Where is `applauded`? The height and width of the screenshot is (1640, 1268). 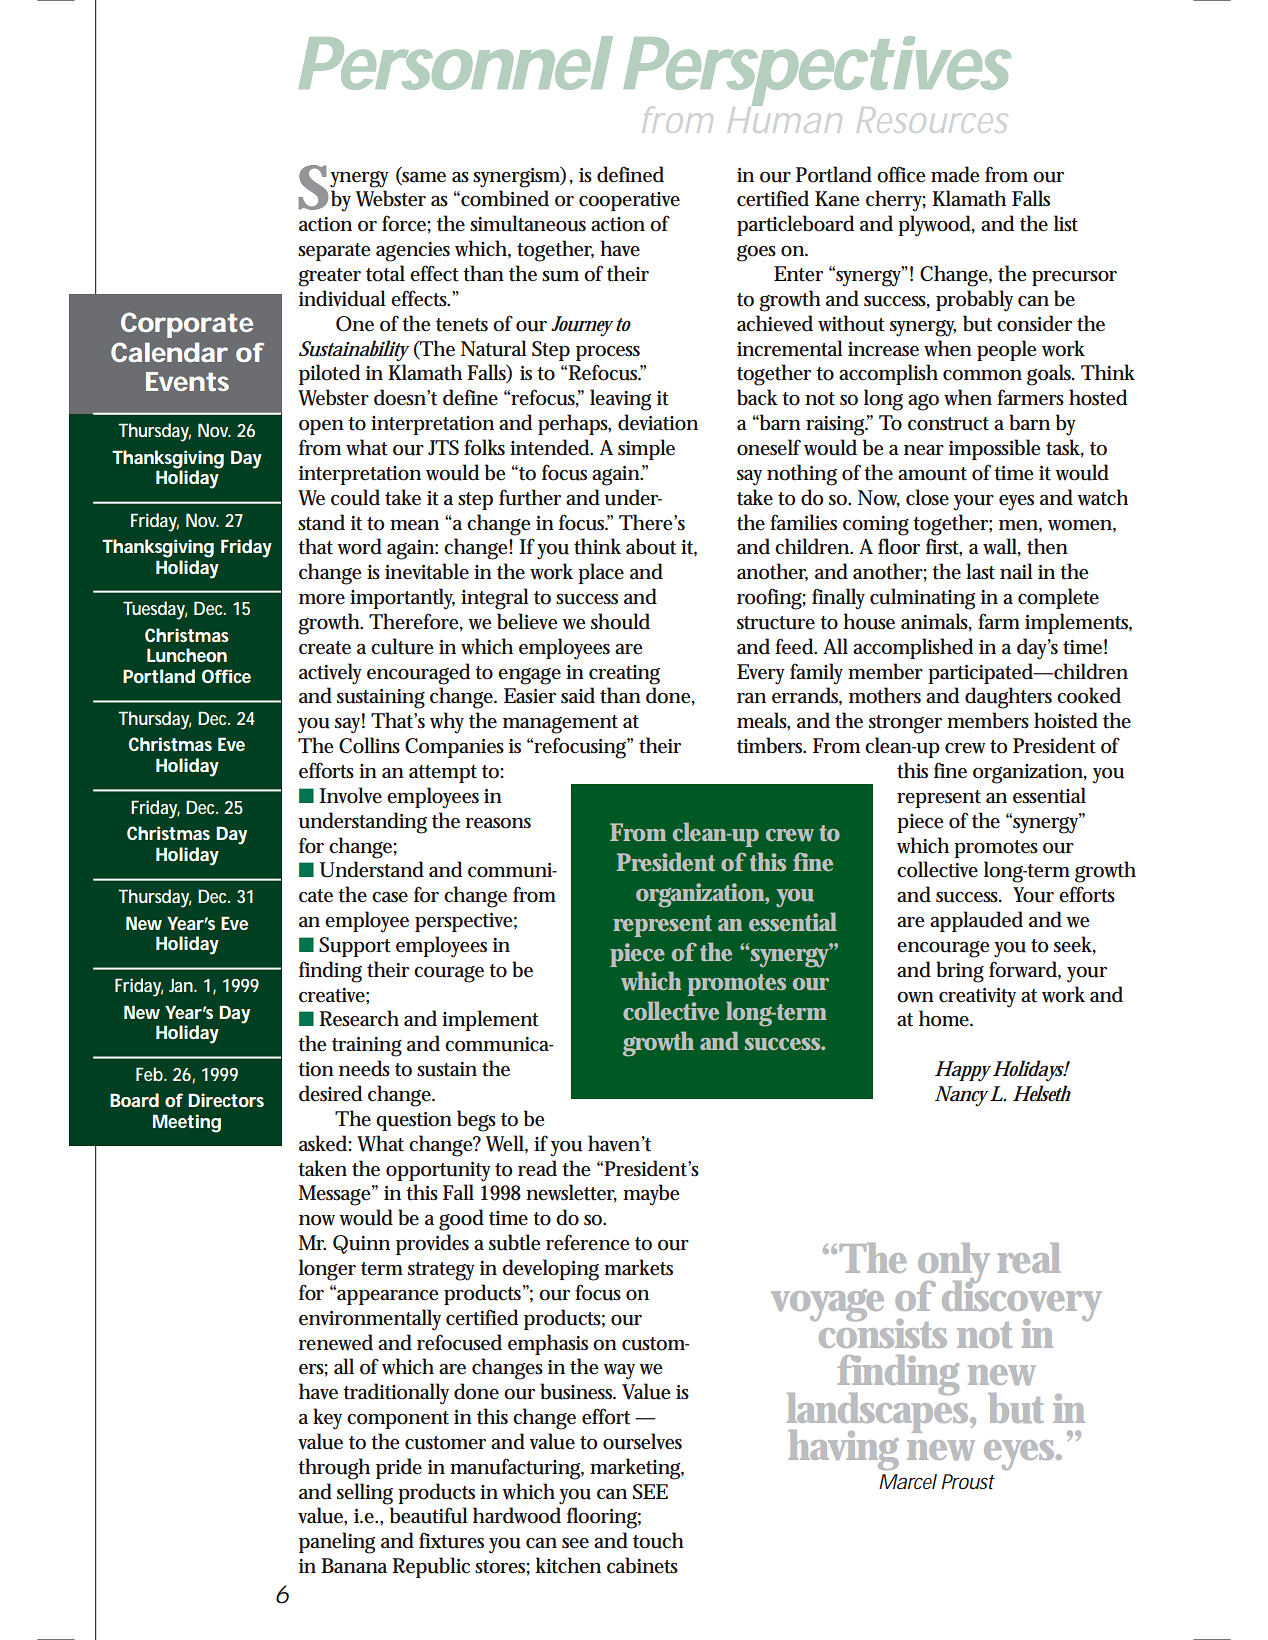 applauded is located at coordinates (976, 921).
